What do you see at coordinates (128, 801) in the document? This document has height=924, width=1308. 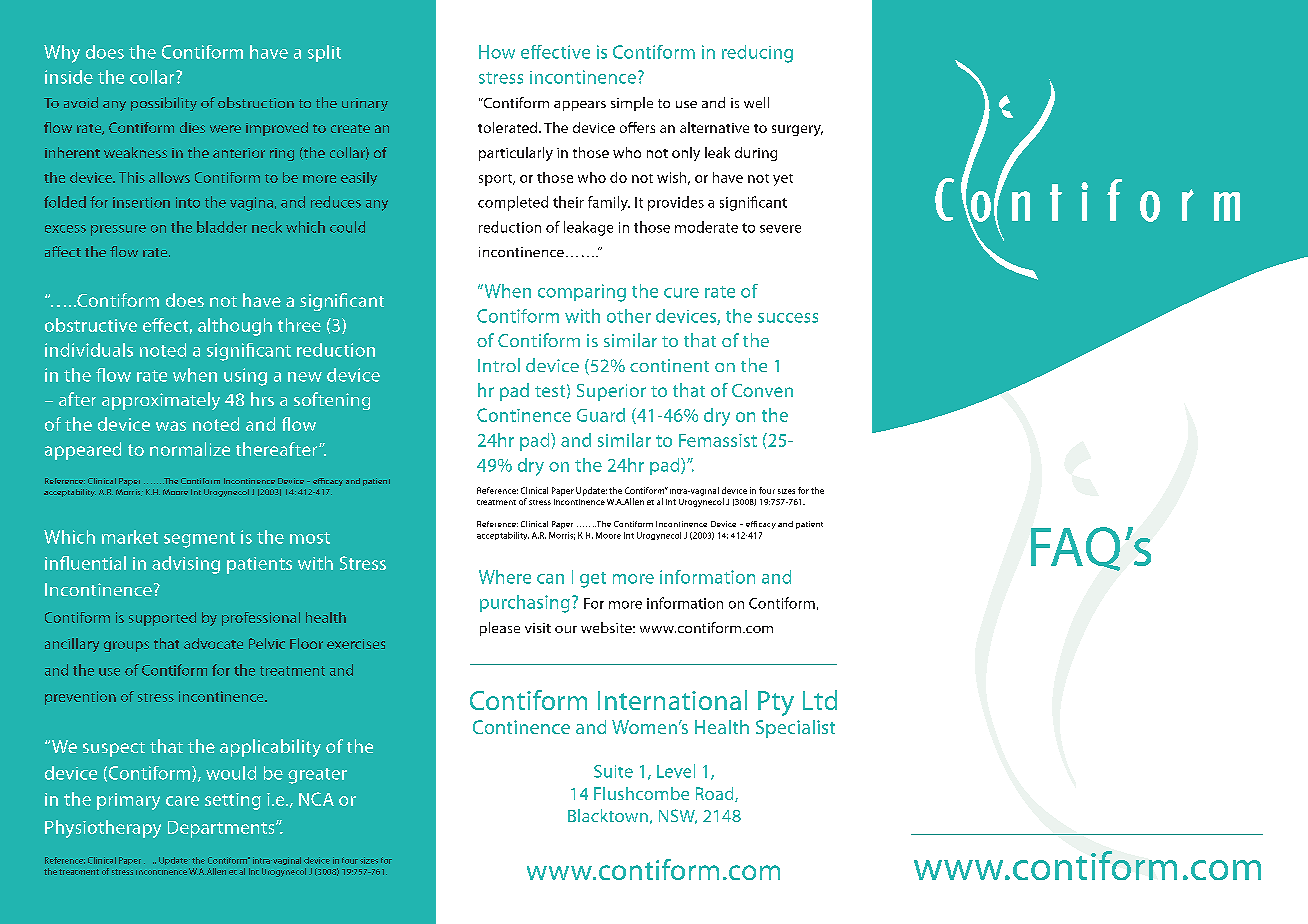 I see `primary` at bounding box center [128, 801].
